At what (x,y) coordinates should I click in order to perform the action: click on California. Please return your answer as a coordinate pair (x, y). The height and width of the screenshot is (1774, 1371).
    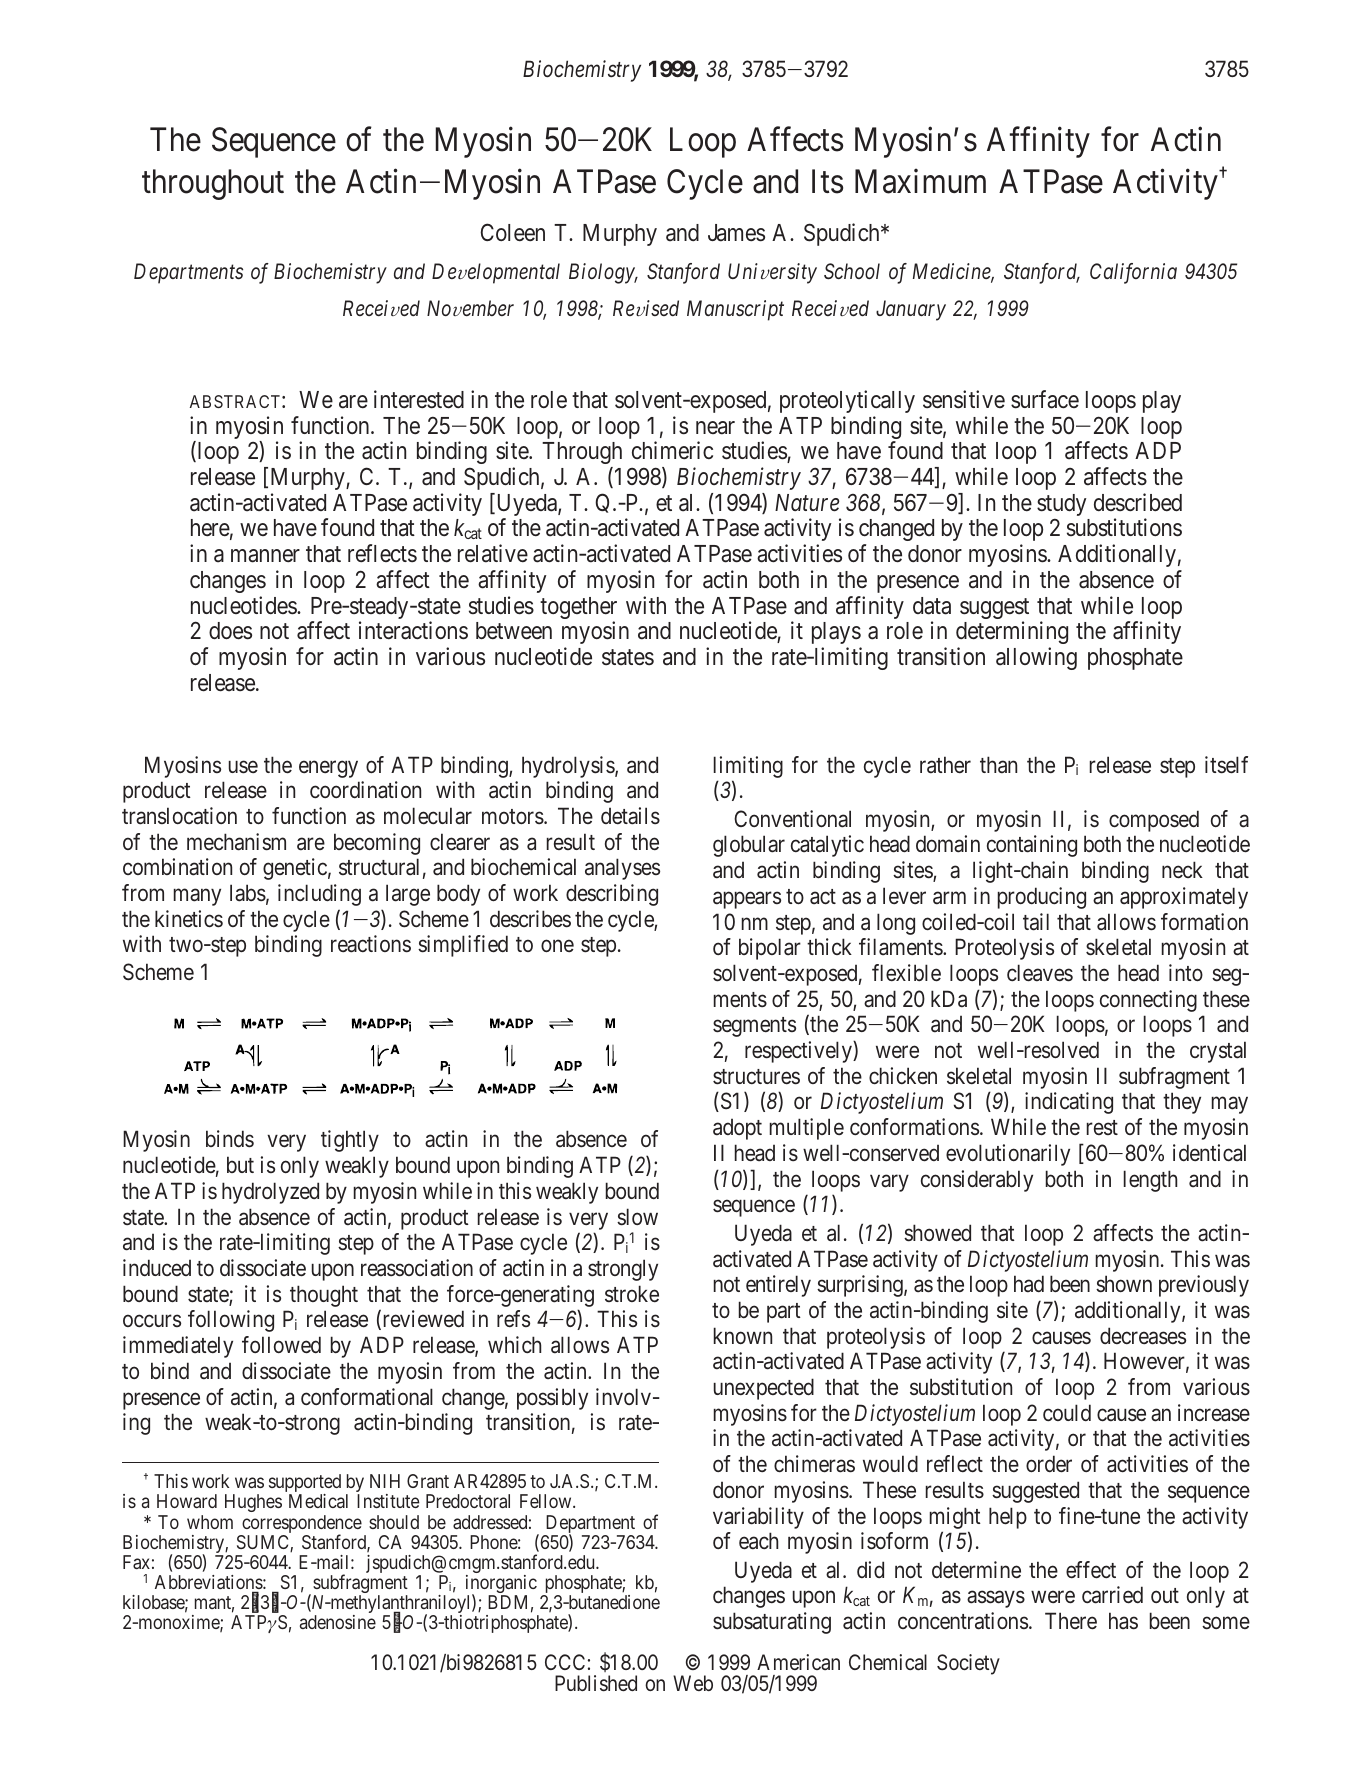
    Looking at the image, I should click on (1133, 273).
